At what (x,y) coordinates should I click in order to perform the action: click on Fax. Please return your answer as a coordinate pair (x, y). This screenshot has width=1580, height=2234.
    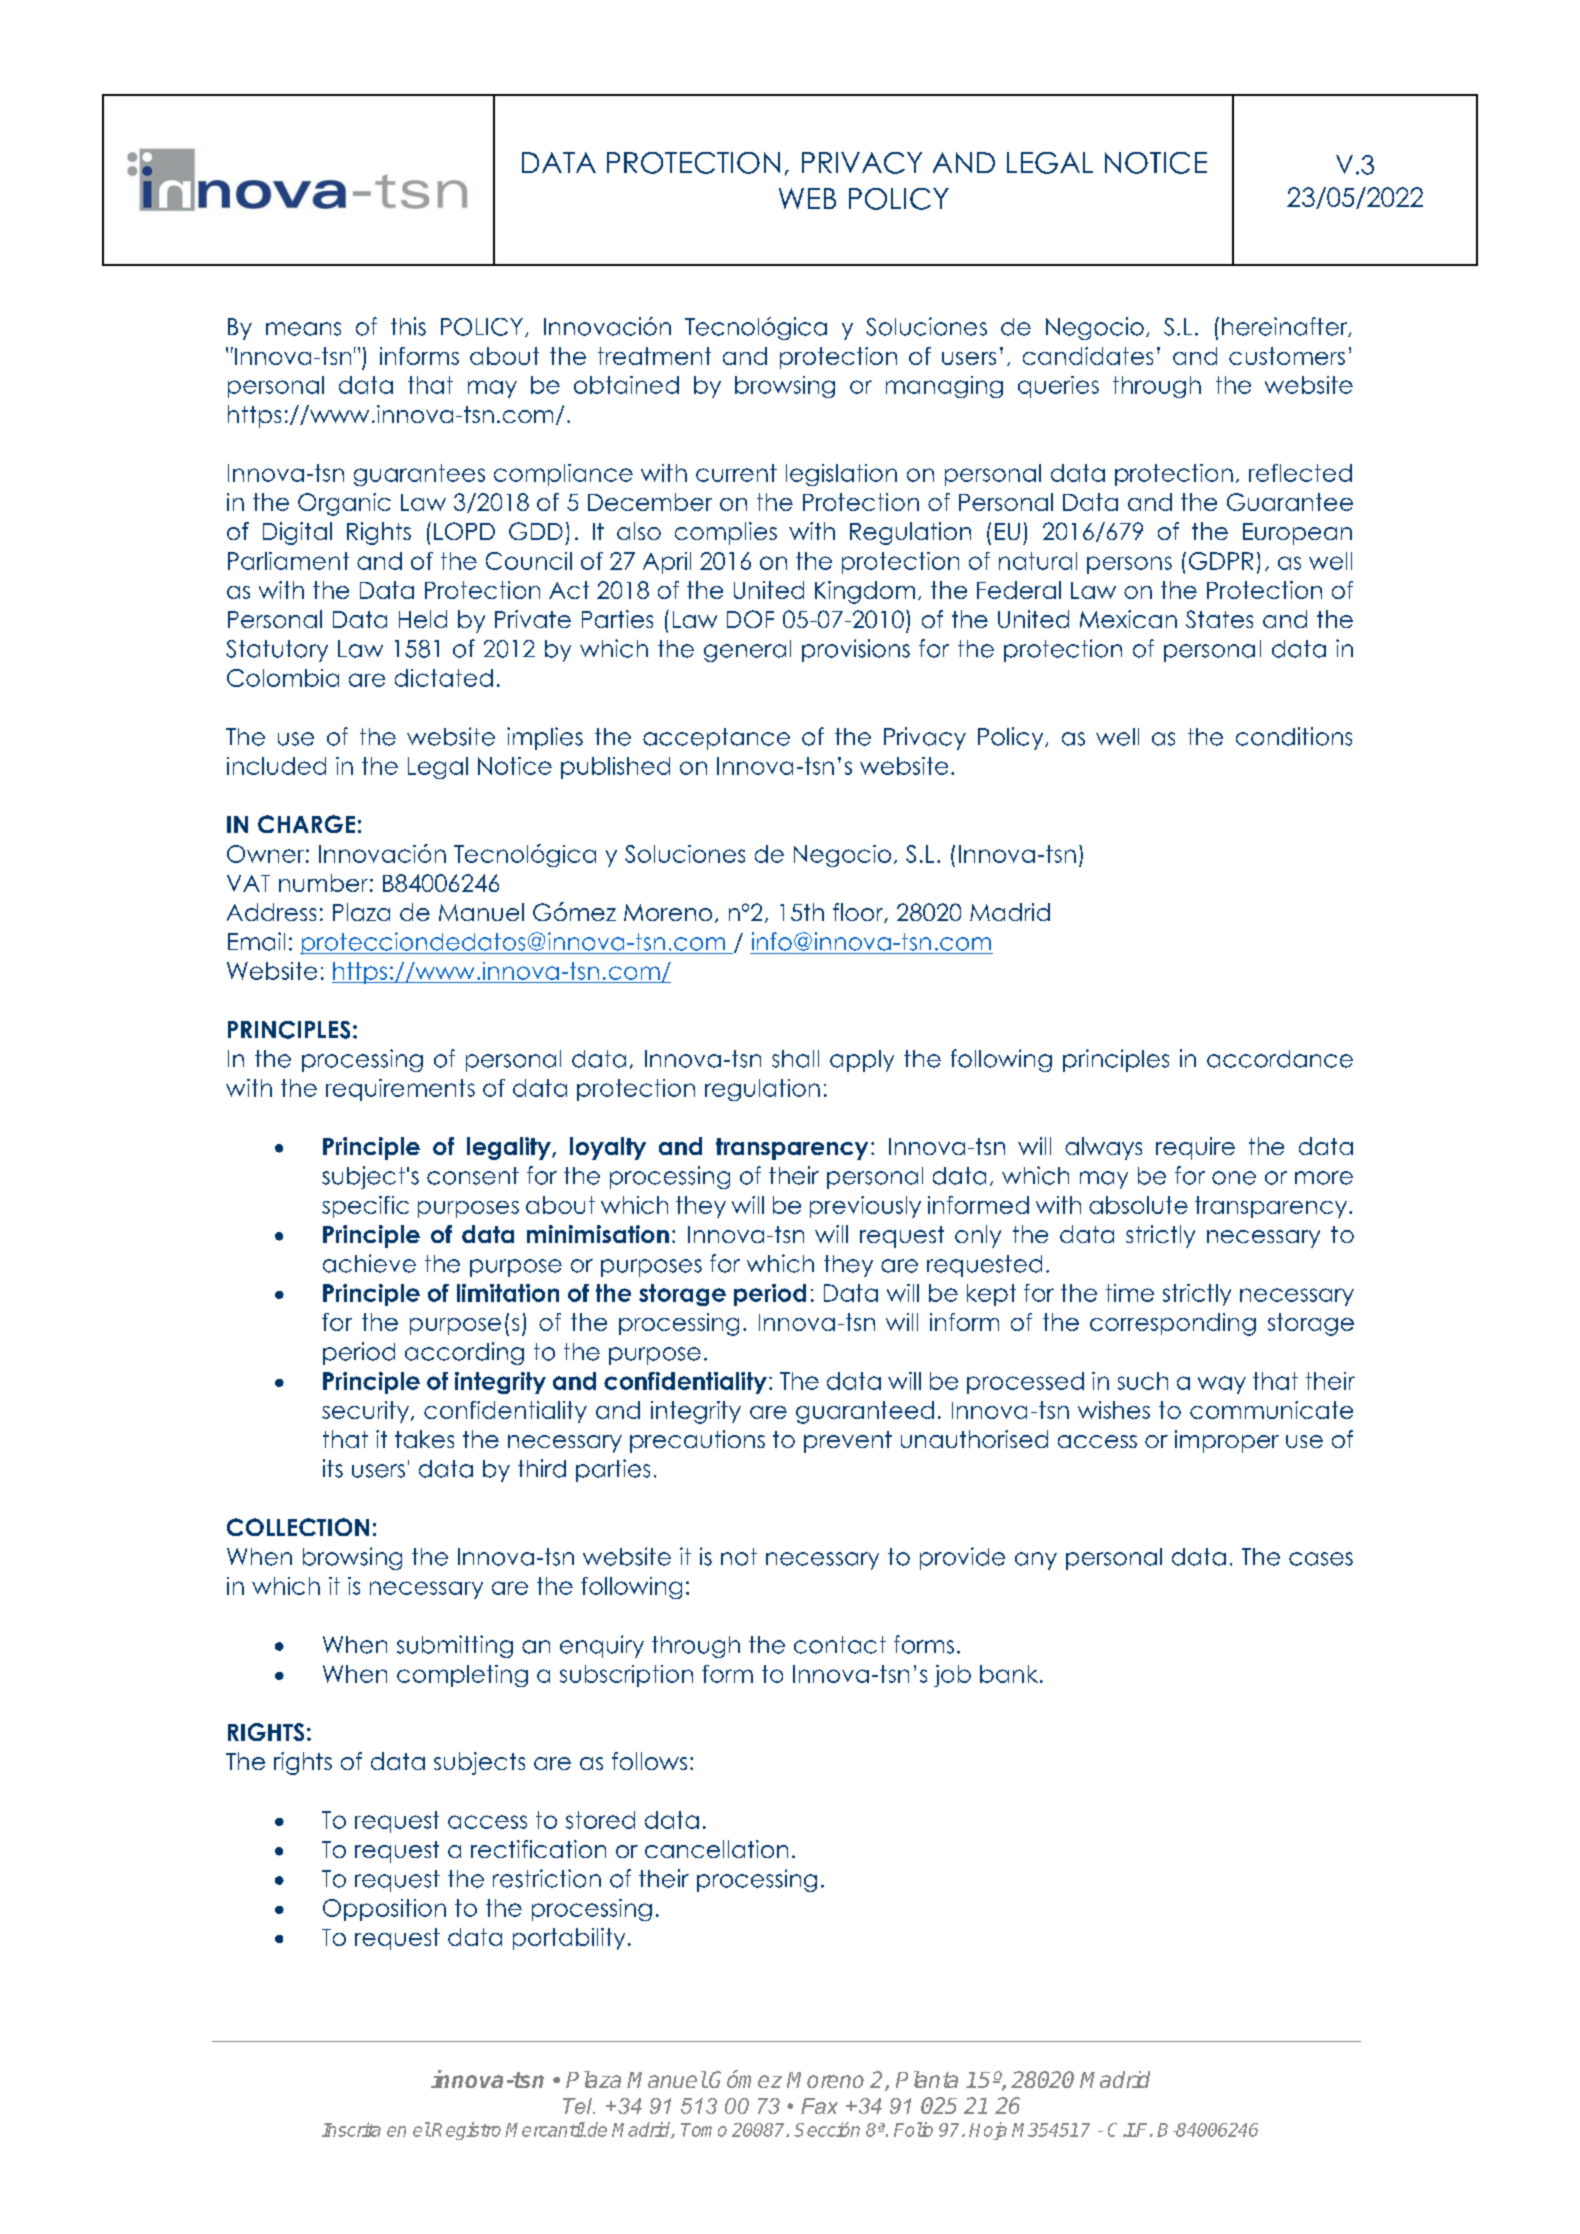
    Looking at the image, I should click on (819, 2106).
